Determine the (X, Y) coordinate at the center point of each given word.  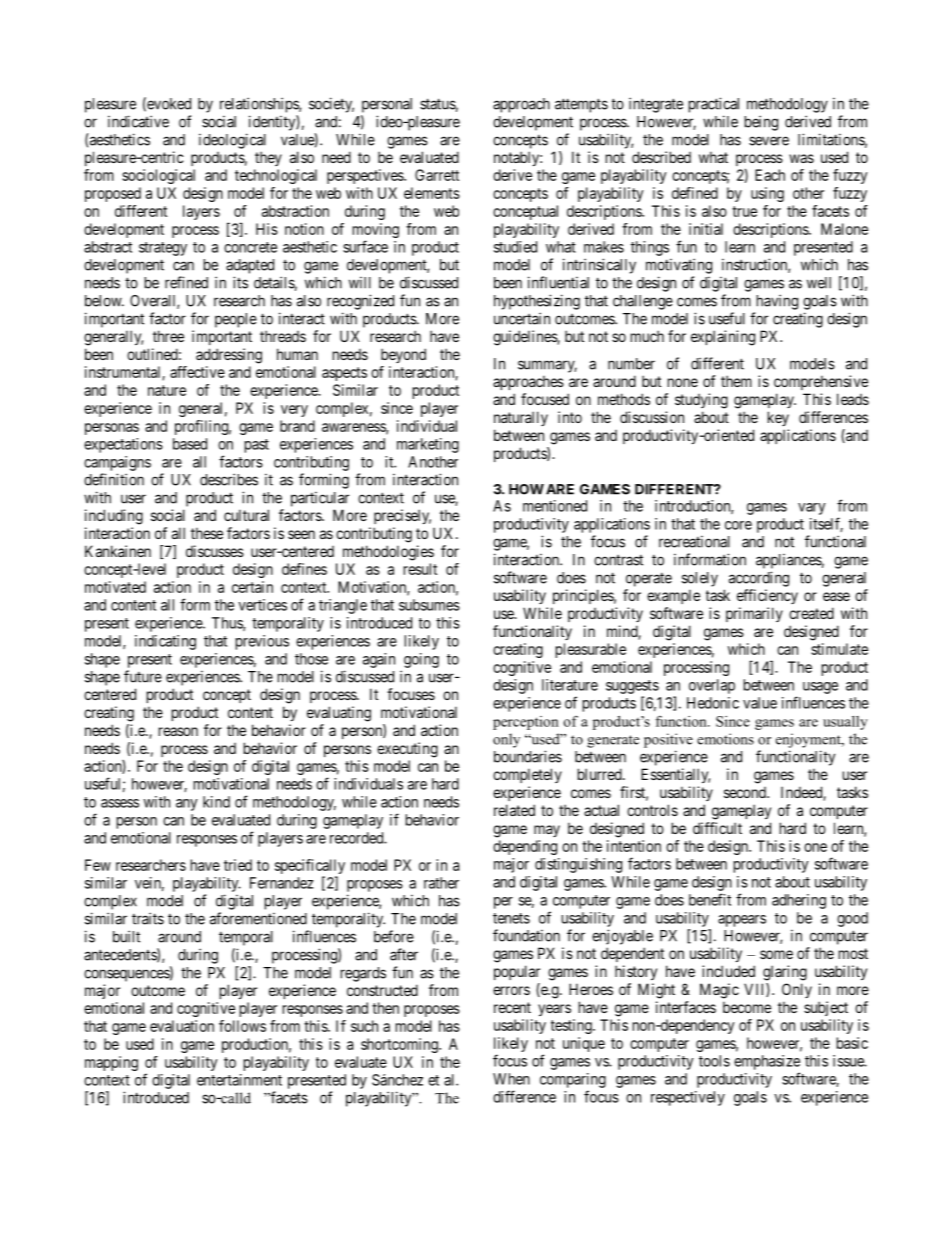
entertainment (239, 1080)
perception (526, 723)
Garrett (437, 175)
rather (441, 883)
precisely (402, 516)
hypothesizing (537, 302)
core (738, 525)
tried (238, 865)
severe (769, 141)
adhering (799, 901)
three (168, 336)
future (143, 676)
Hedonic (713, 703)
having (777, 302)
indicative (138, 121)
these (207, 533)
